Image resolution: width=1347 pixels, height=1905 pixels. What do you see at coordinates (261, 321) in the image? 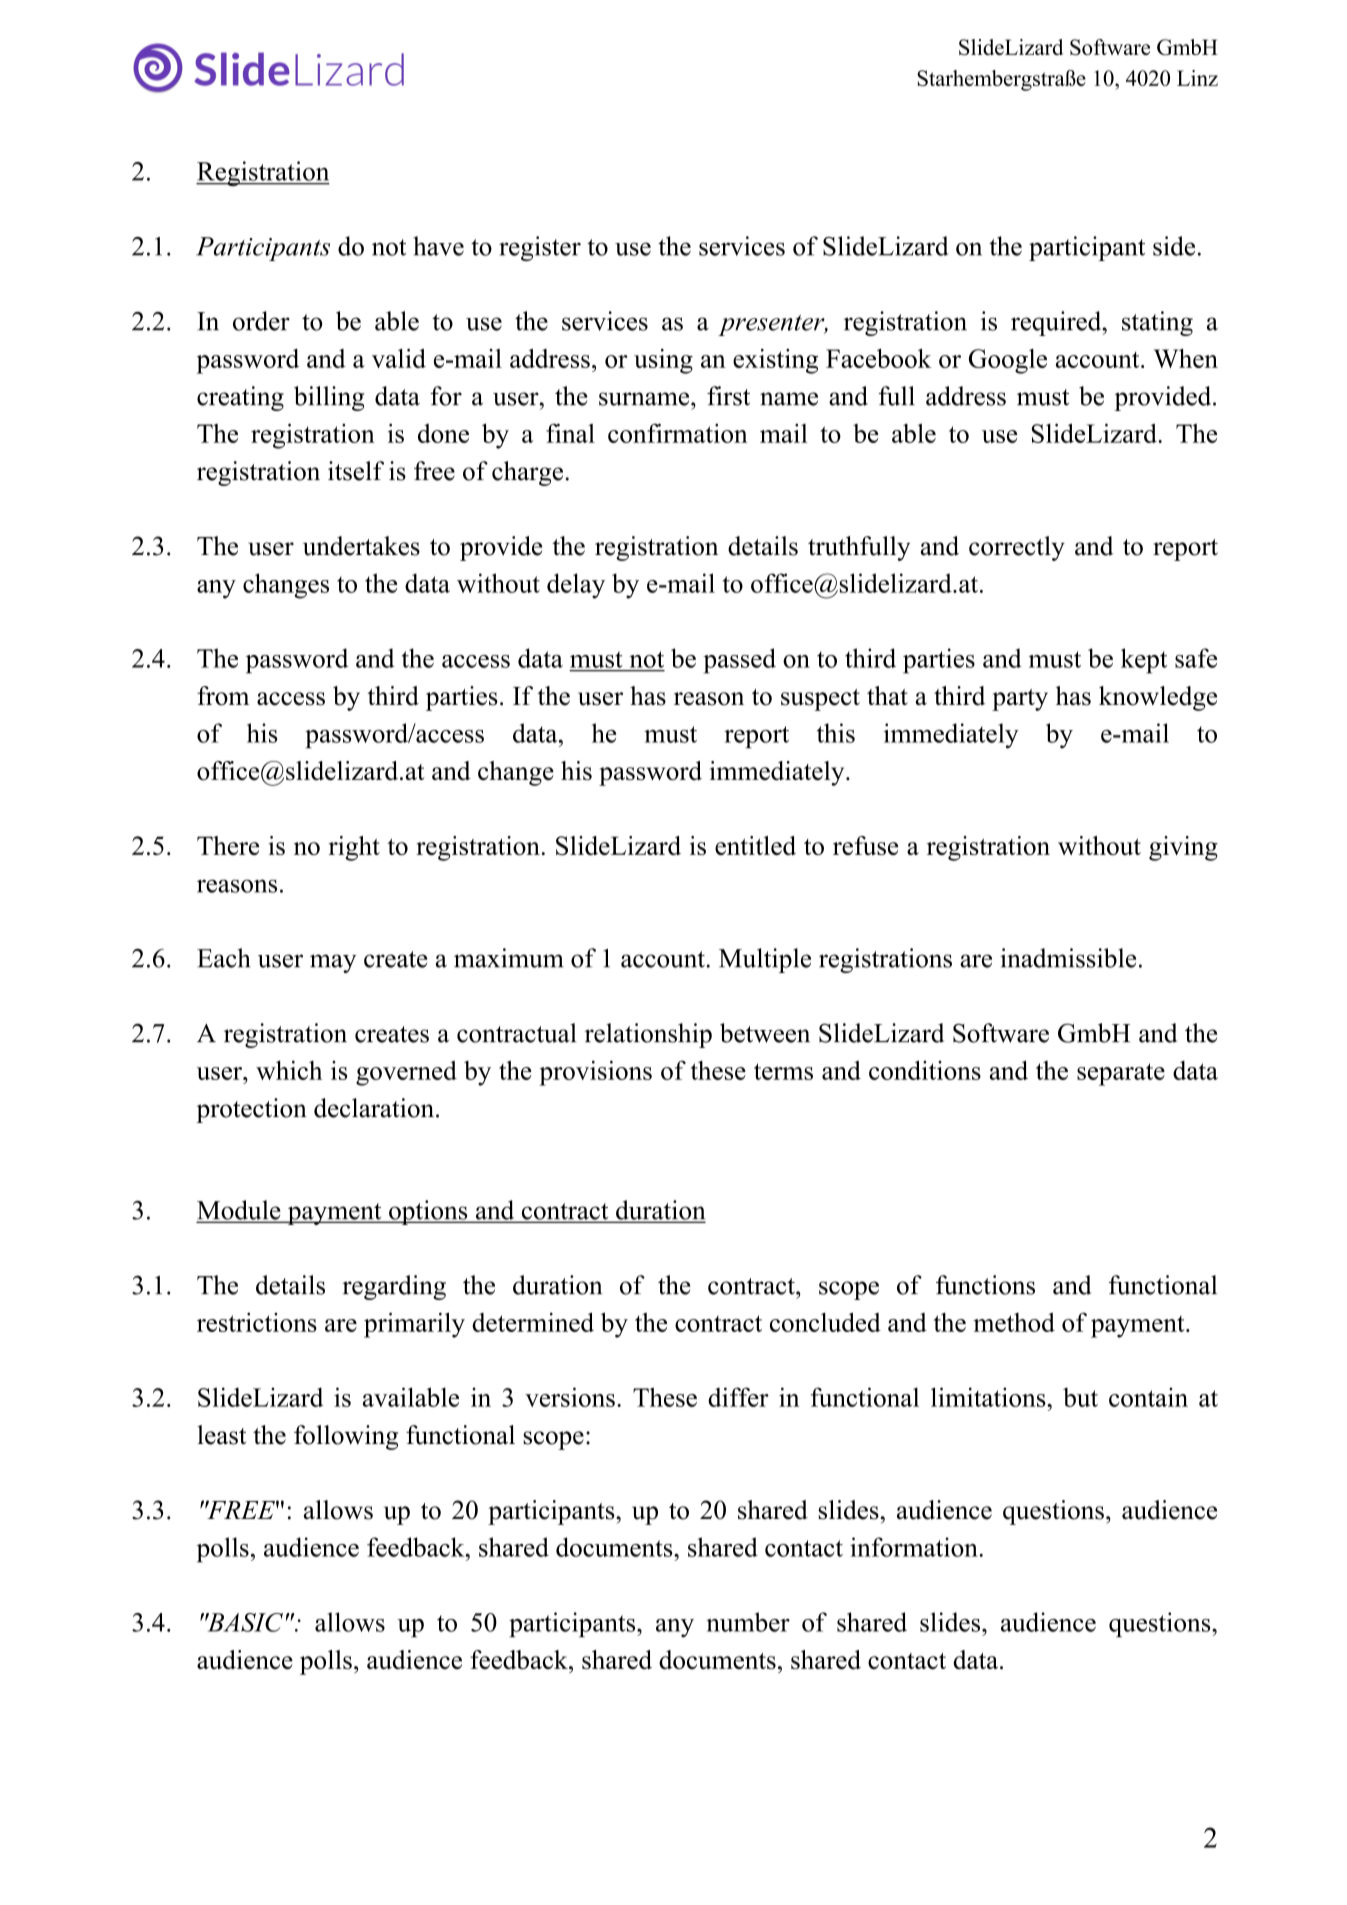
I see `order` at bounding box center [261, 321].
